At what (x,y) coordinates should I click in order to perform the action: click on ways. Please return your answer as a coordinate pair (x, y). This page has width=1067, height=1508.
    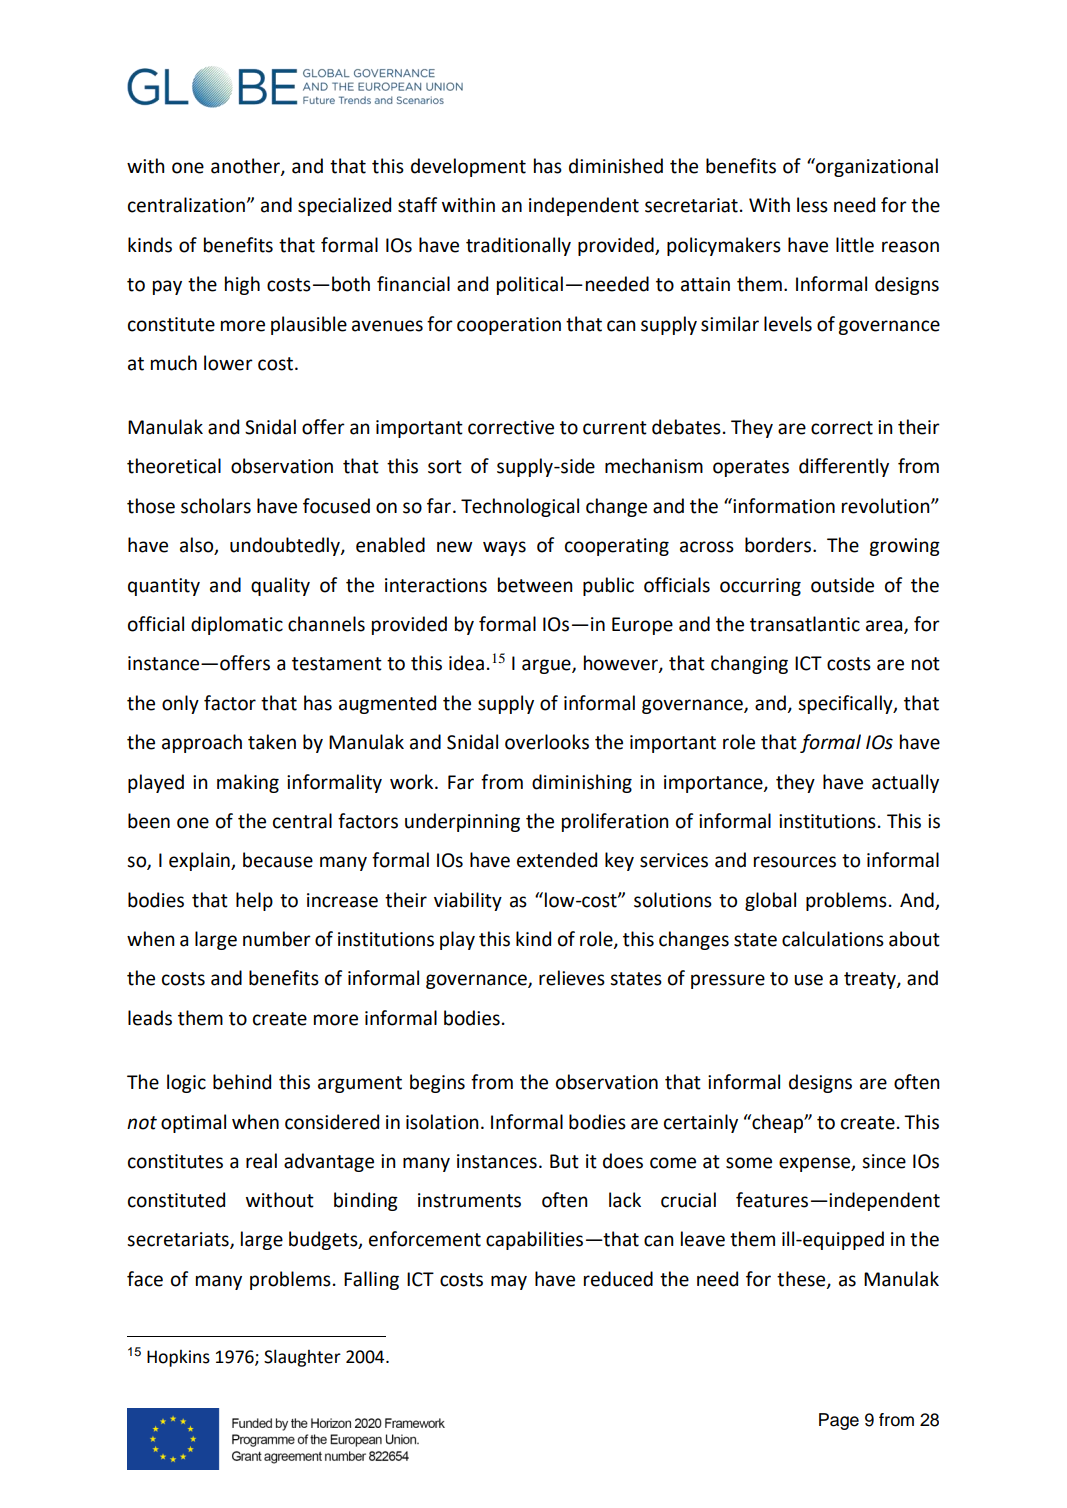
    Looking at the image, I should click on (504, 548).
